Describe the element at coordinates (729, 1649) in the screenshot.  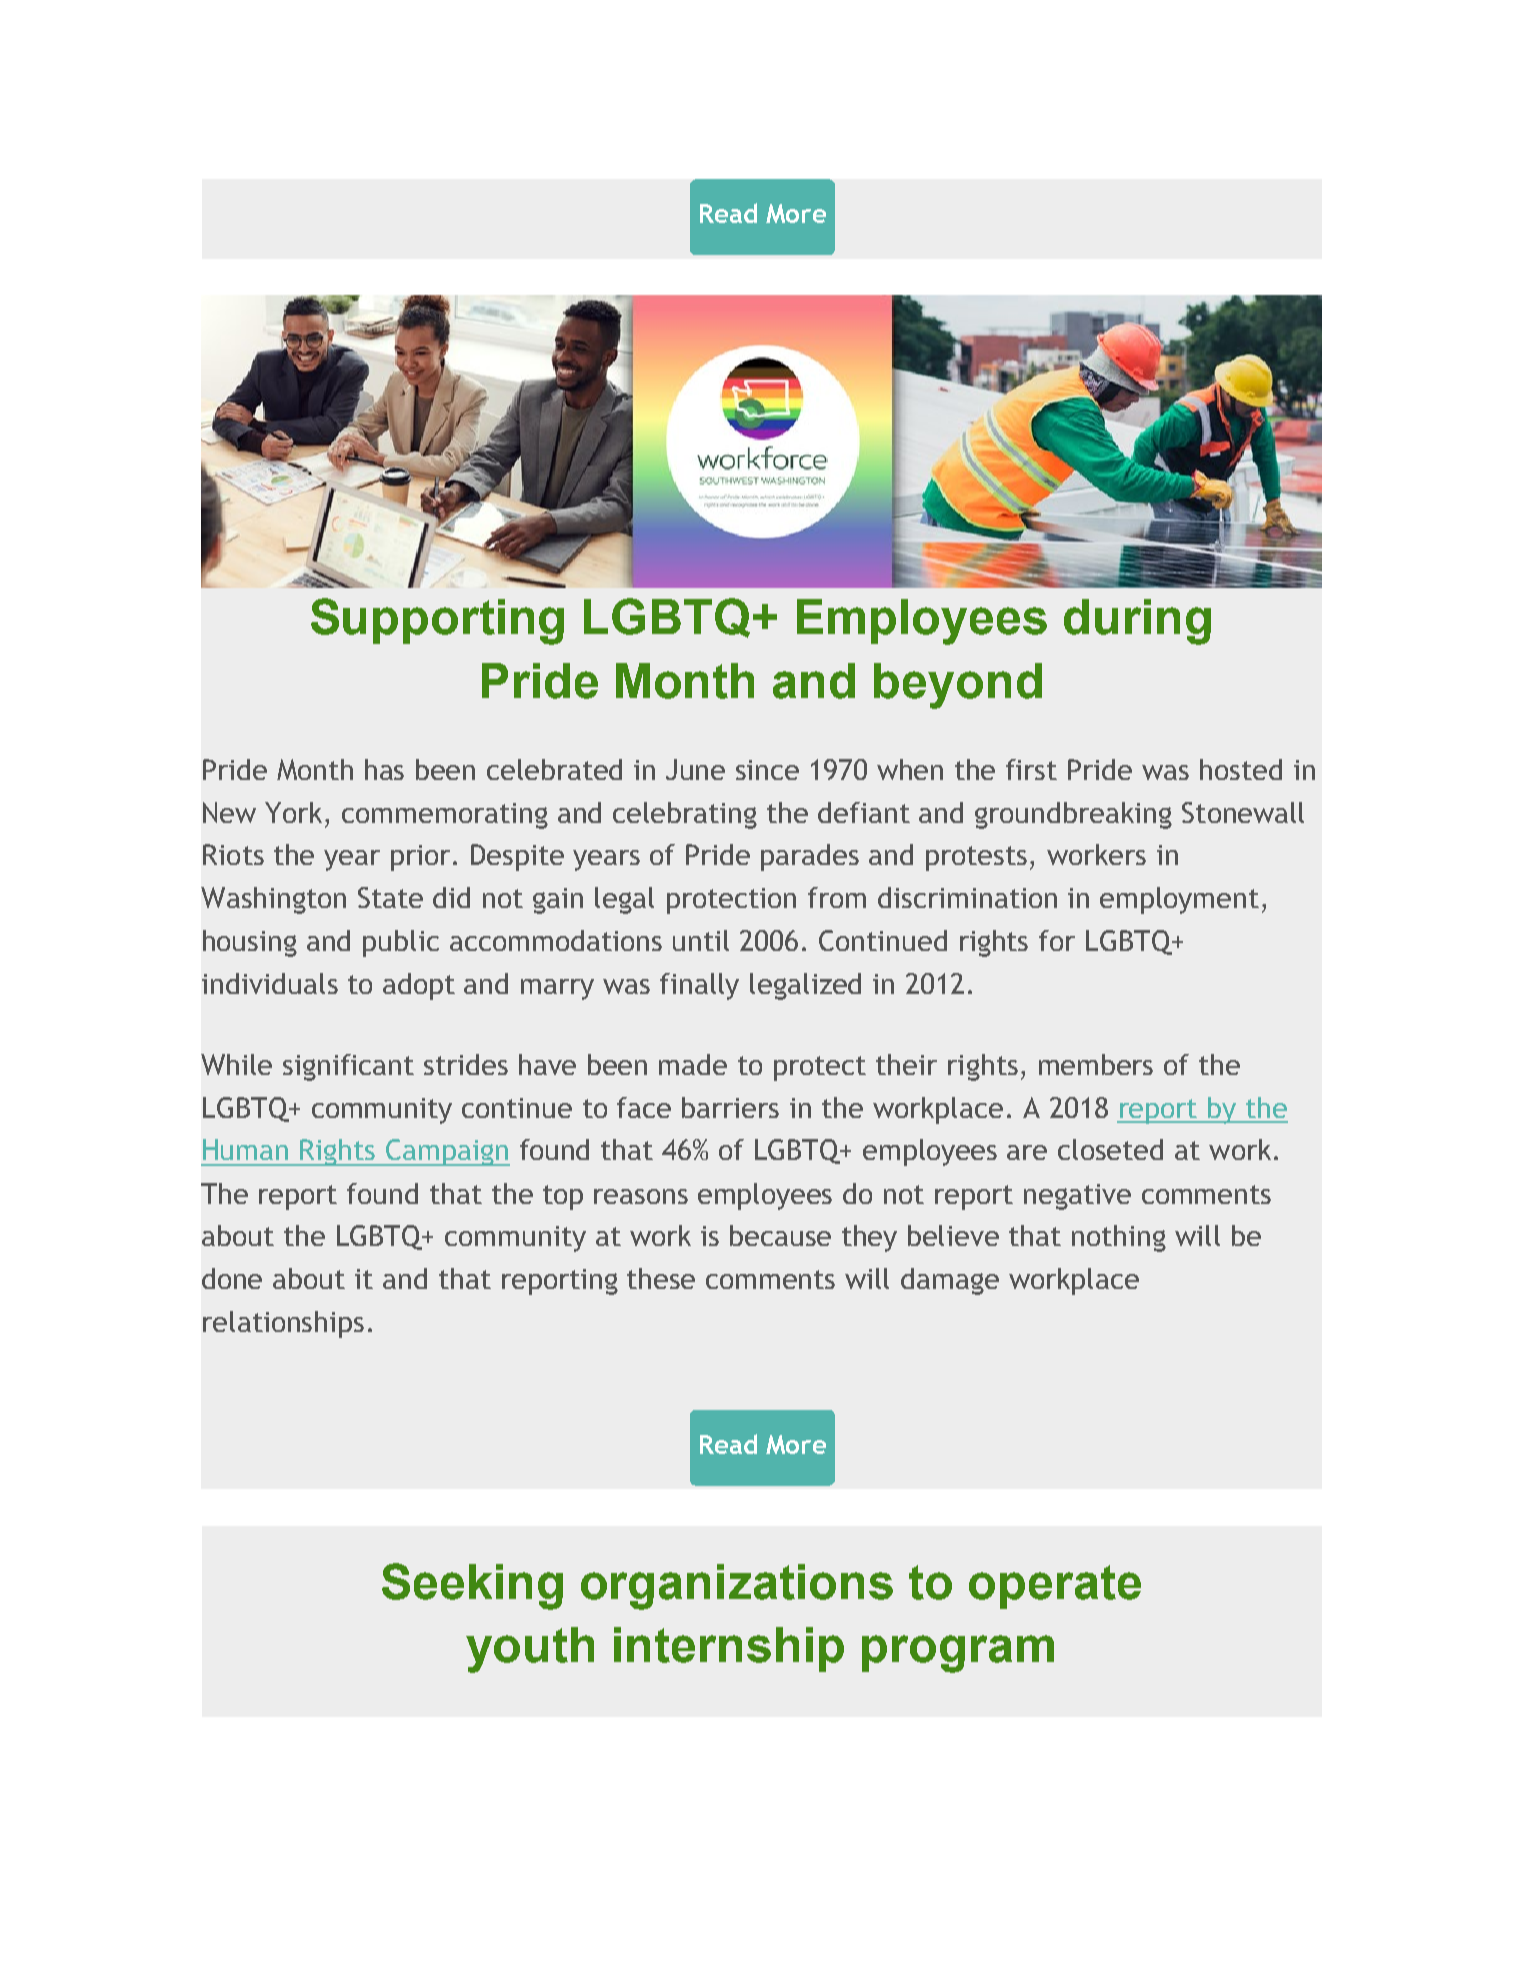
I see `internship` at that location.
